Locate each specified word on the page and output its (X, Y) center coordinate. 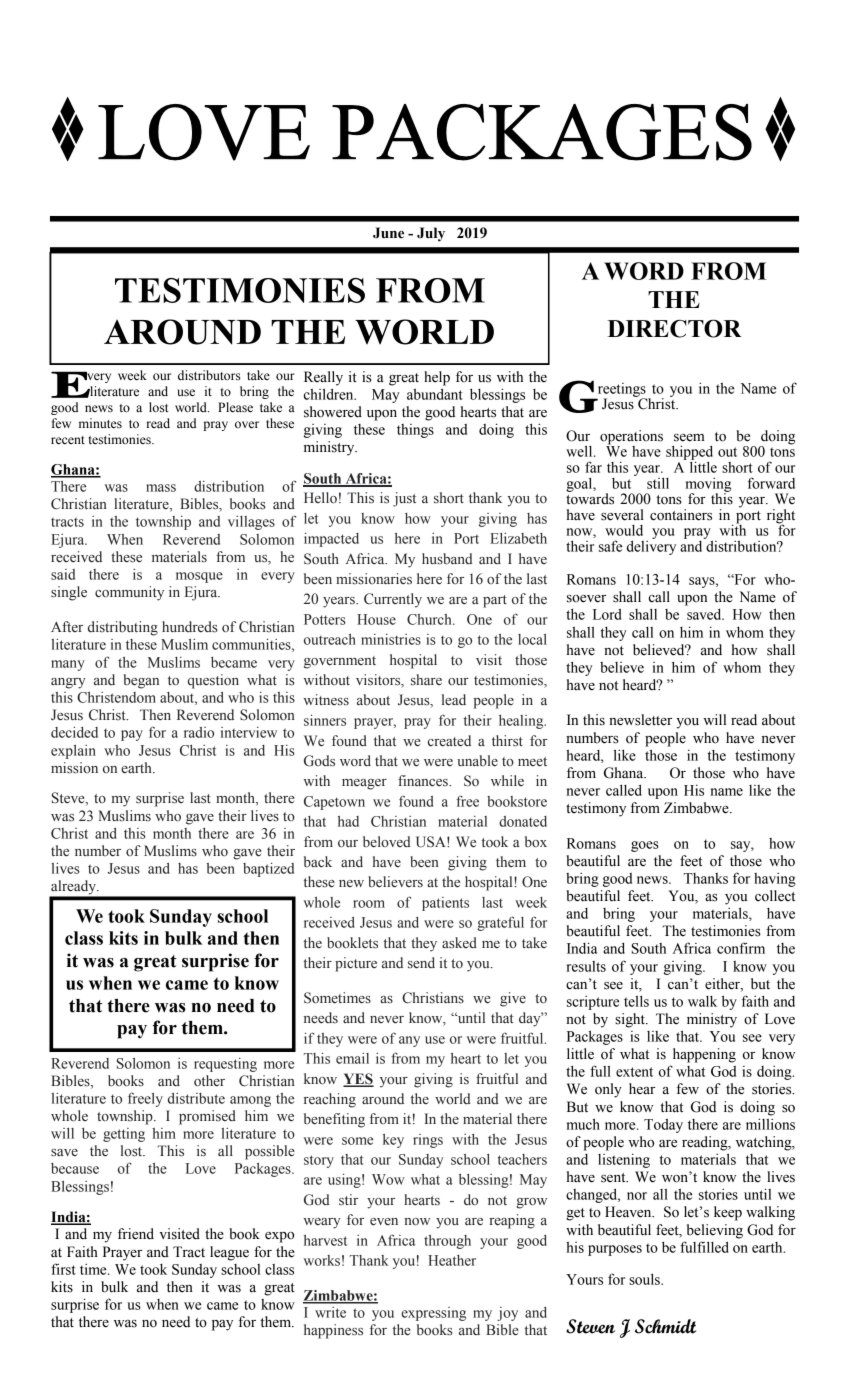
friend (136, 1234)
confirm (741, 948)
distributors (209, 375)
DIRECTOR (674, 328)
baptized (268, 869)
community (129, 593)
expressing (433, 1314)
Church (430, 619)
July (431, 234)
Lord (607, 614)
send (421, 963)
